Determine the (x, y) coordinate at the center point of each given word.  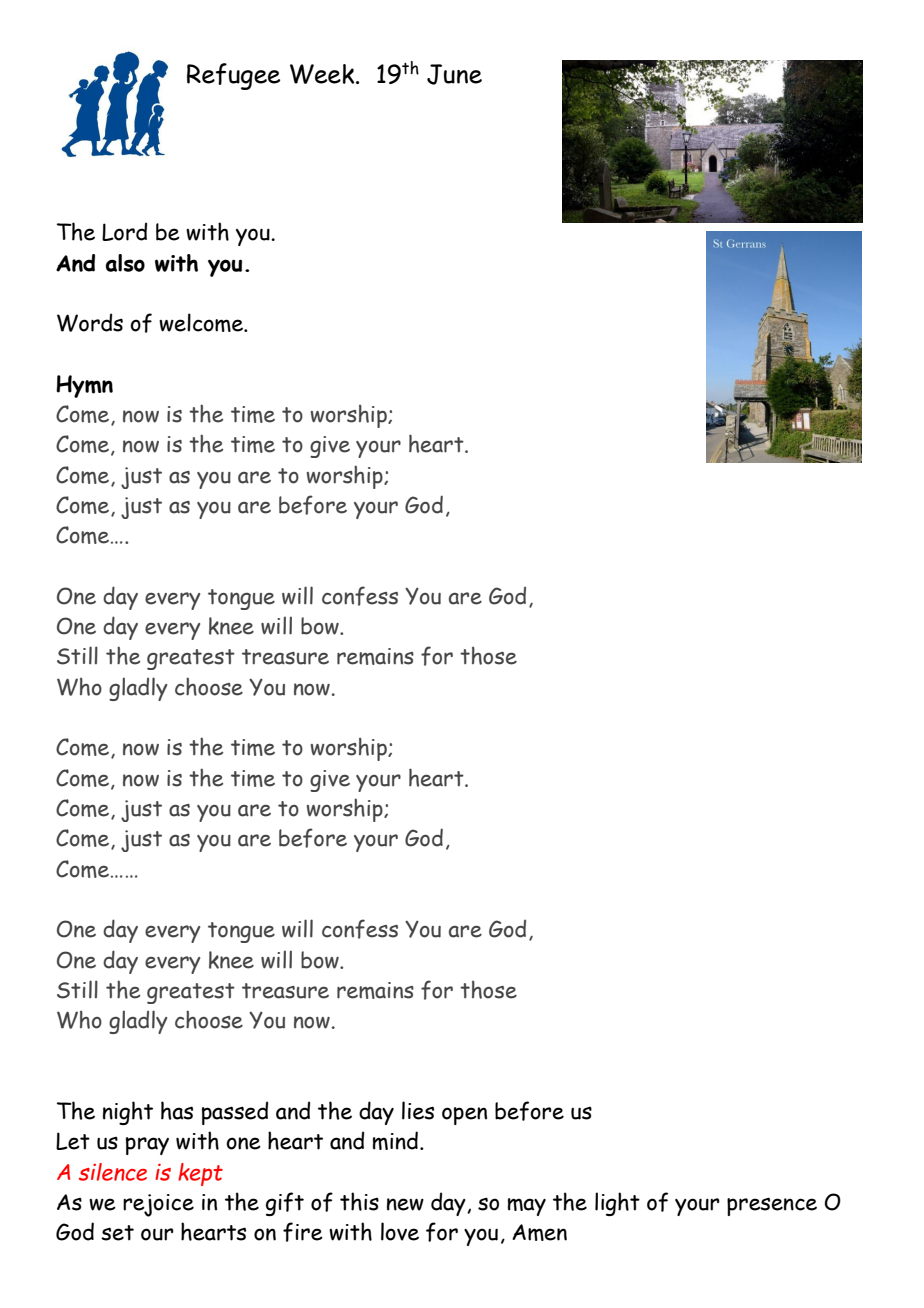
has (177, 1110)
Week (323, 74)
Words (90, 322)
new (405, 1204)
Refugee (233, 76)
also (125, 263)
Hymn (84, 386)
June (454, 74)
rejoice (158, 1205)
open (464, 1116)
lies (418, 1110)
